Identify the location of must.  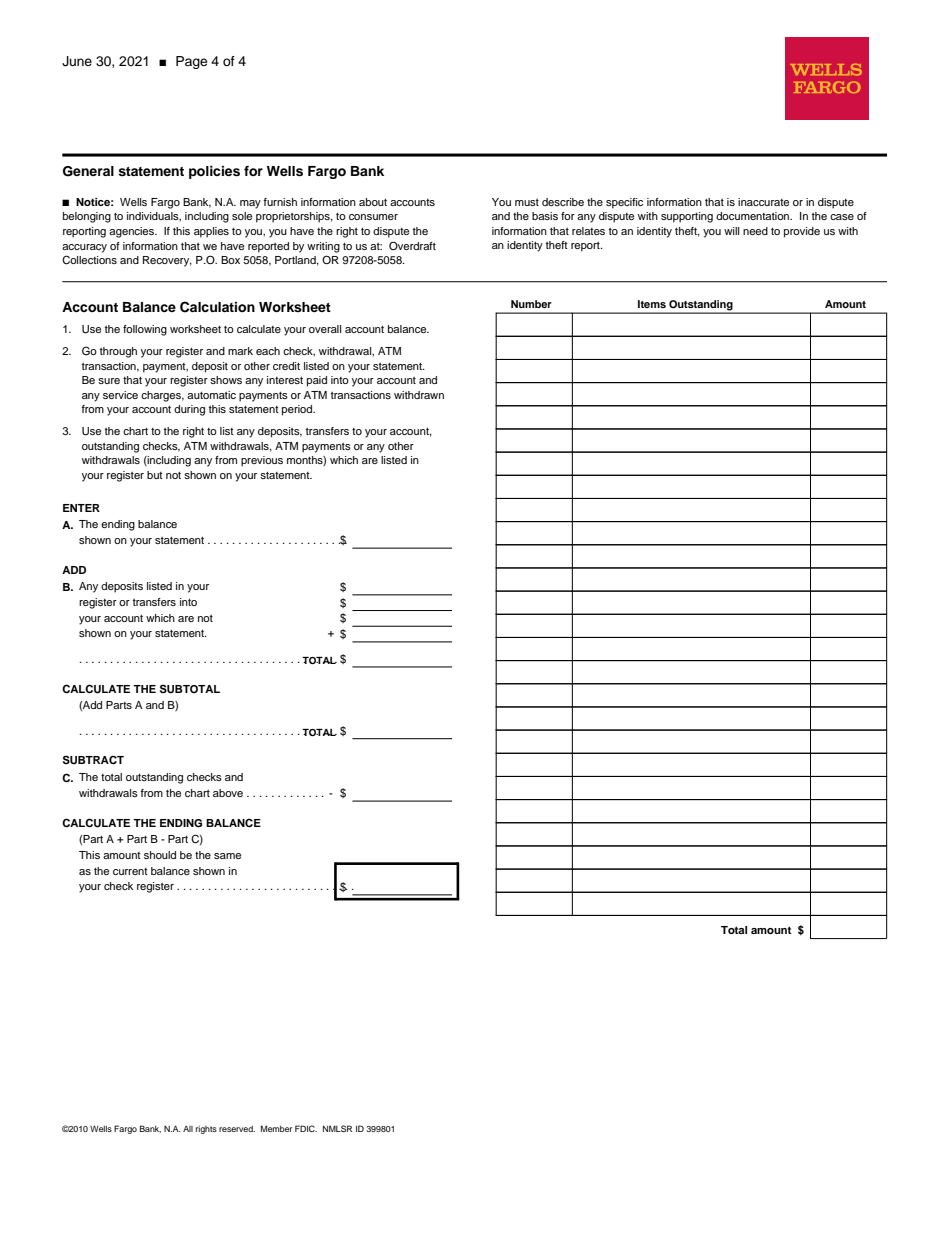
(527, 202).
